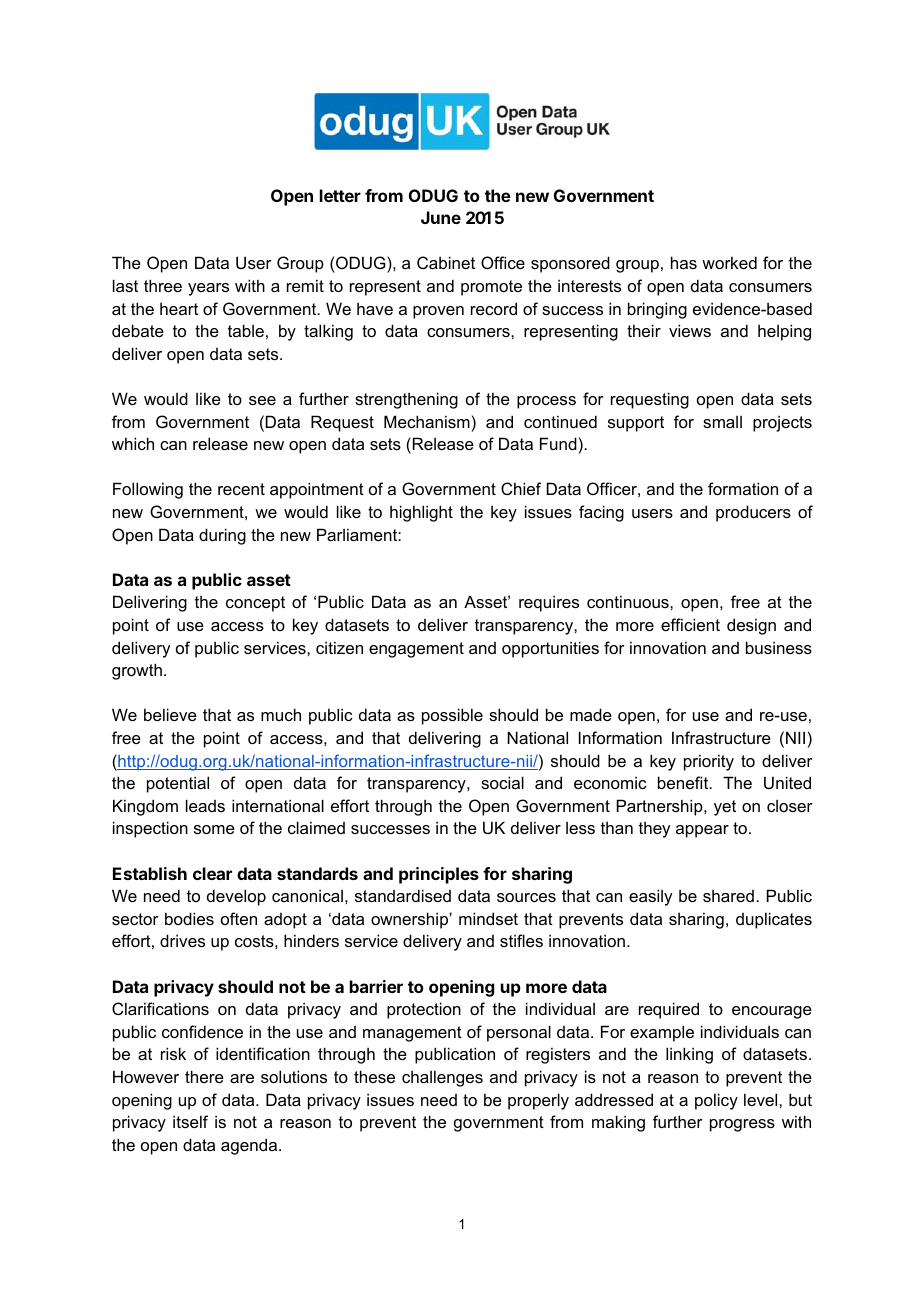 The image size is (924, 1308). What do you see at coordinates (190, 1121) in the document?
I see `itself` at bounding box center [190, 1121].
